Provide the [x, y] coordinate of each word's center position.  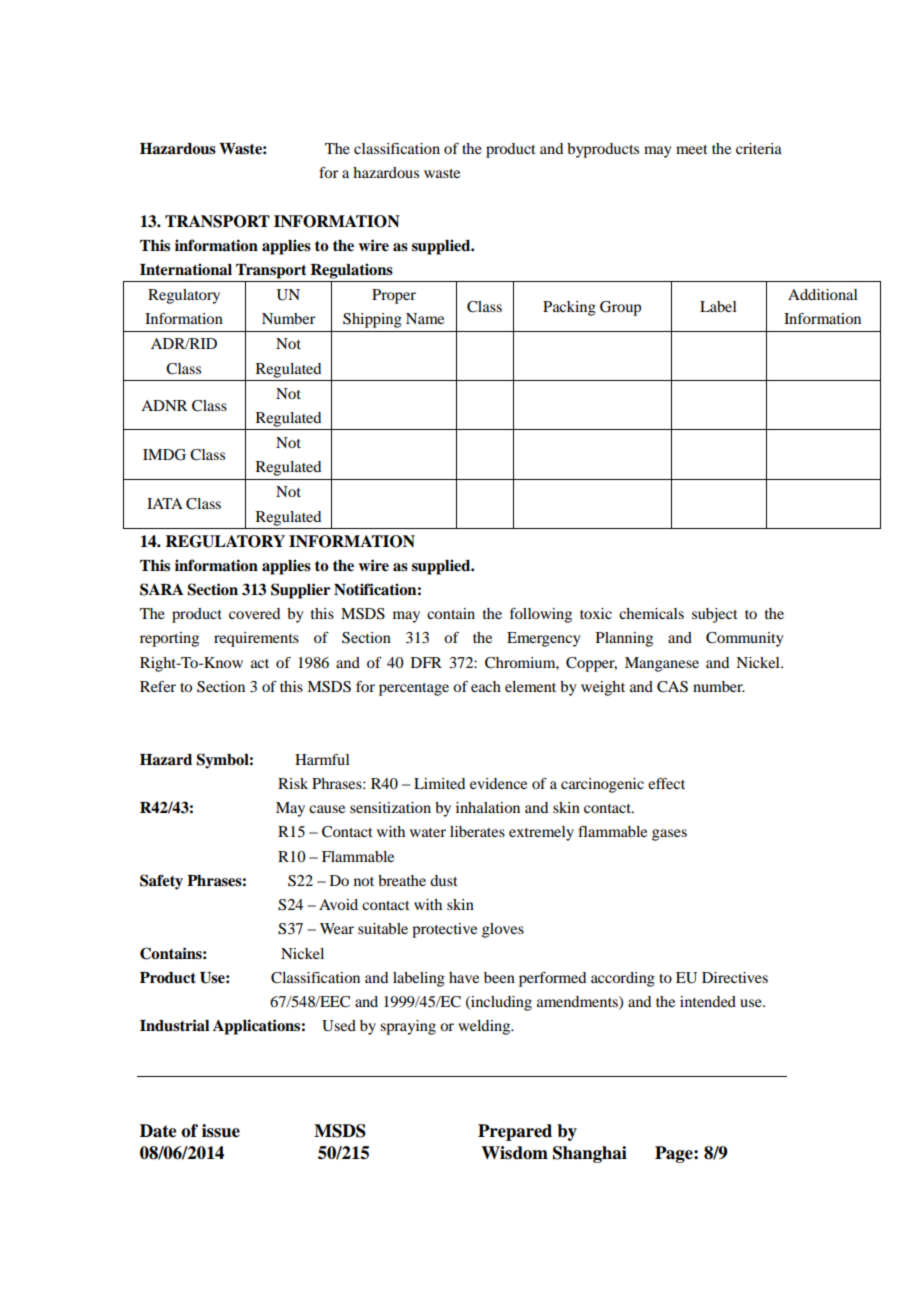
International [186, 269]
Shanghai [590, 1154]
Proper [394, 296]
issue [221, 1131]
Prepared [515, 1132]
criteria [759, 148]
